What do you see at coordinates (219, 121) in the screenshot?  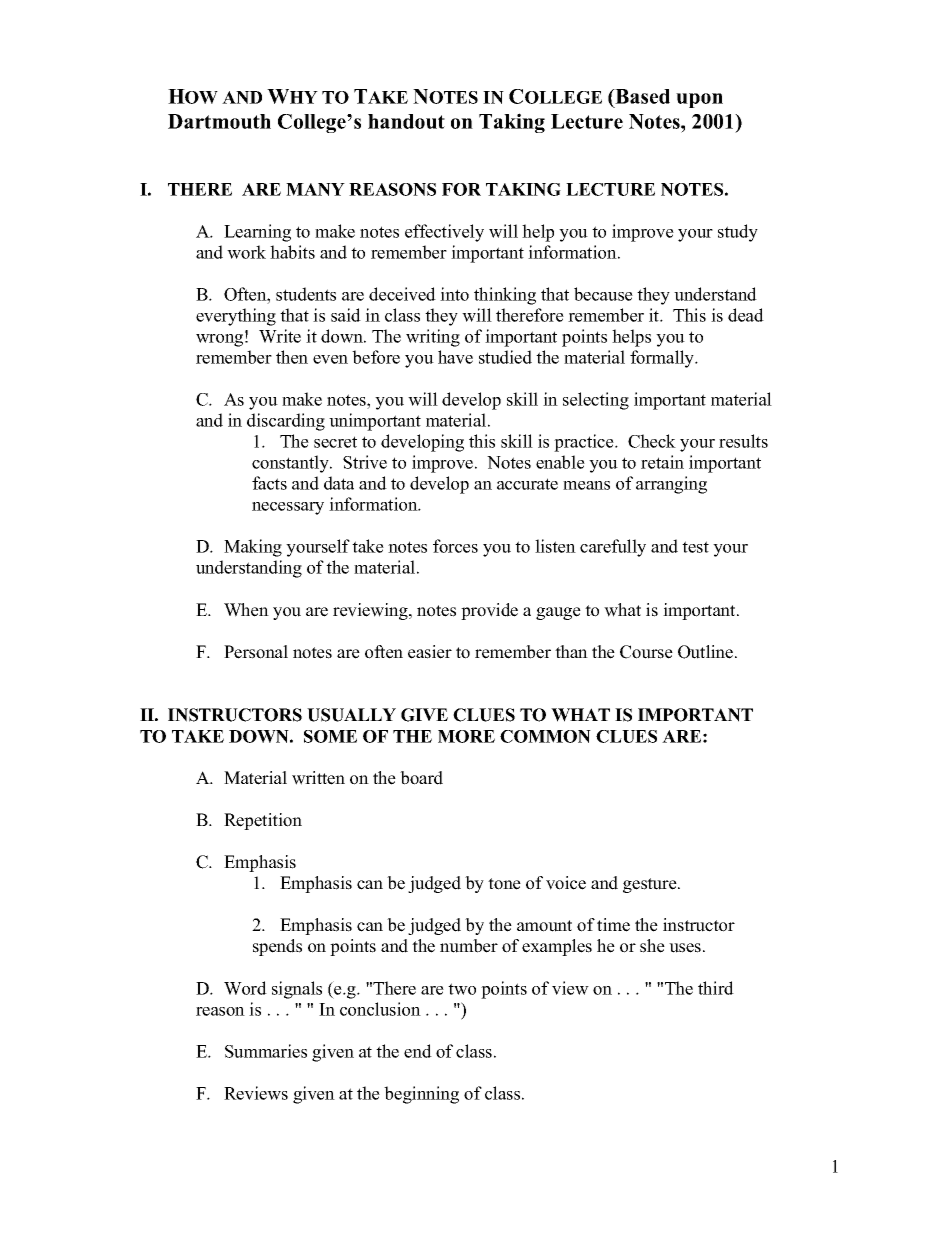 I see `Dartmouth` at bounding box center [219, 121].
